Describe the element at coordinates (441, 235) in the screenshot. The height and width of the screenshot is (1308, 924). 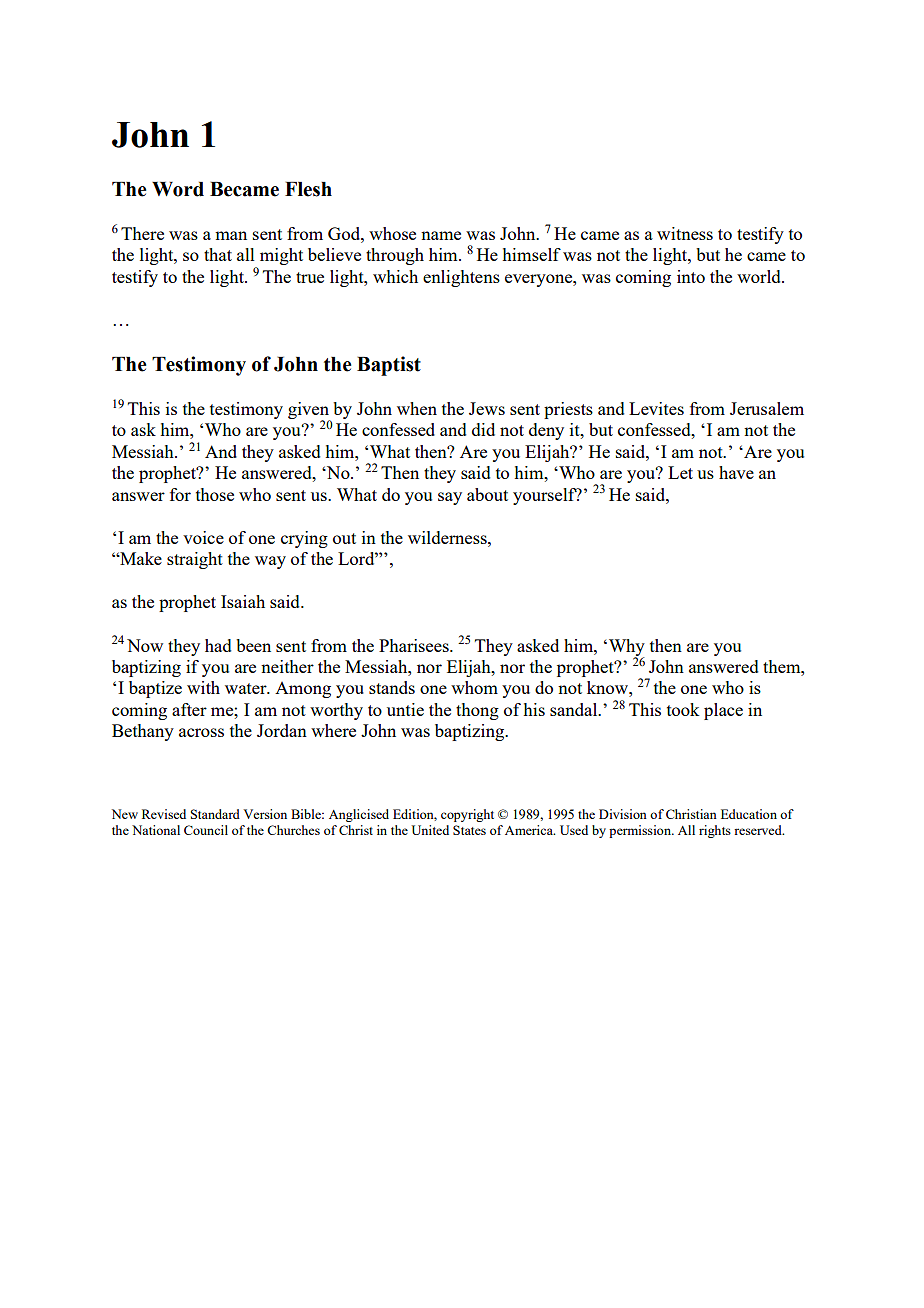
I see `name` at that location.
